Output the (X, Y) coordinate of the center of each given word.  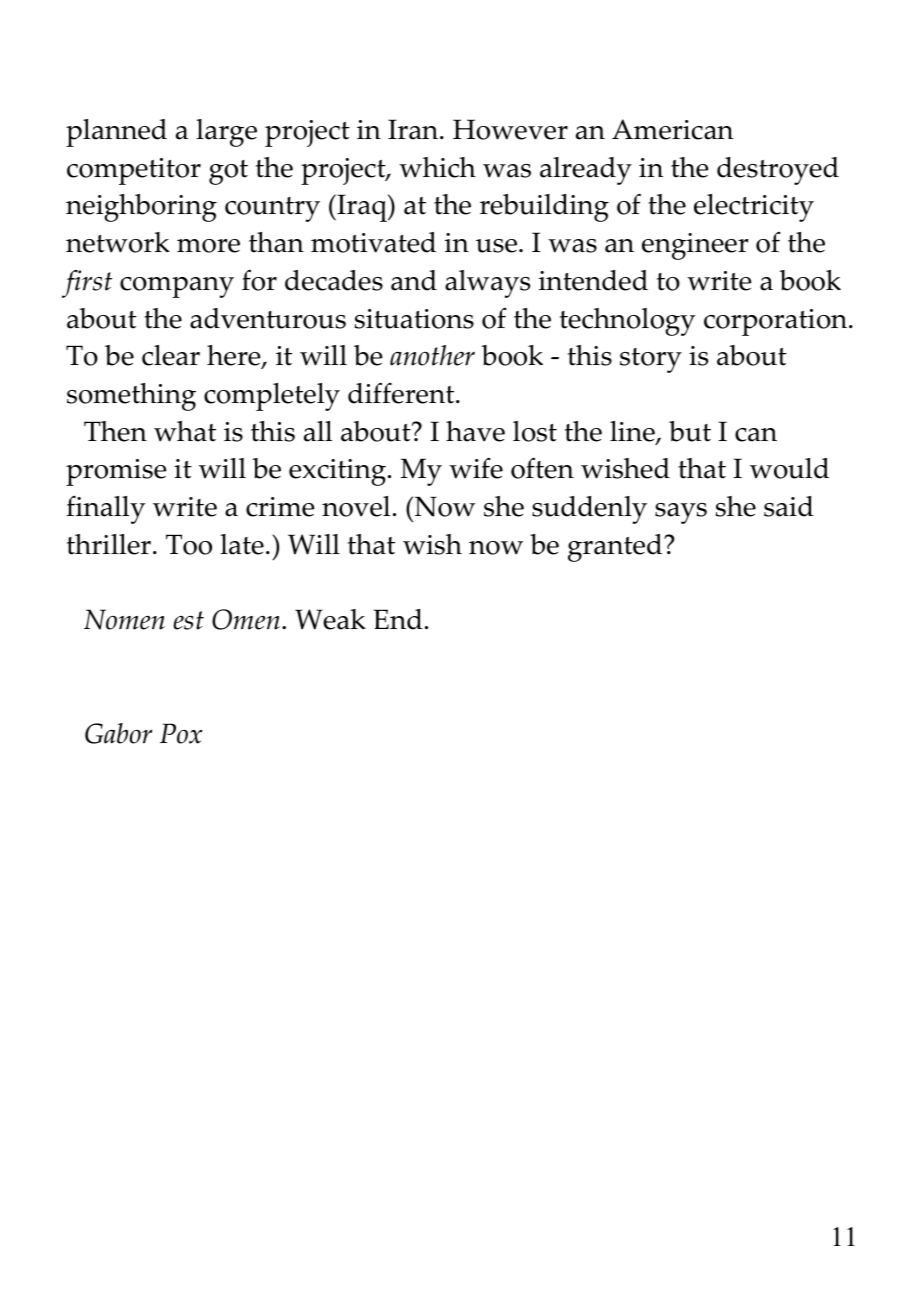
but (690, 431)
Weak (330, 619)
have (475, 431)
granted (616, 548)
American (672, 129)
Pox (181, 733)
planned (116, 133)
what (185, 431)
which (437, 167)
